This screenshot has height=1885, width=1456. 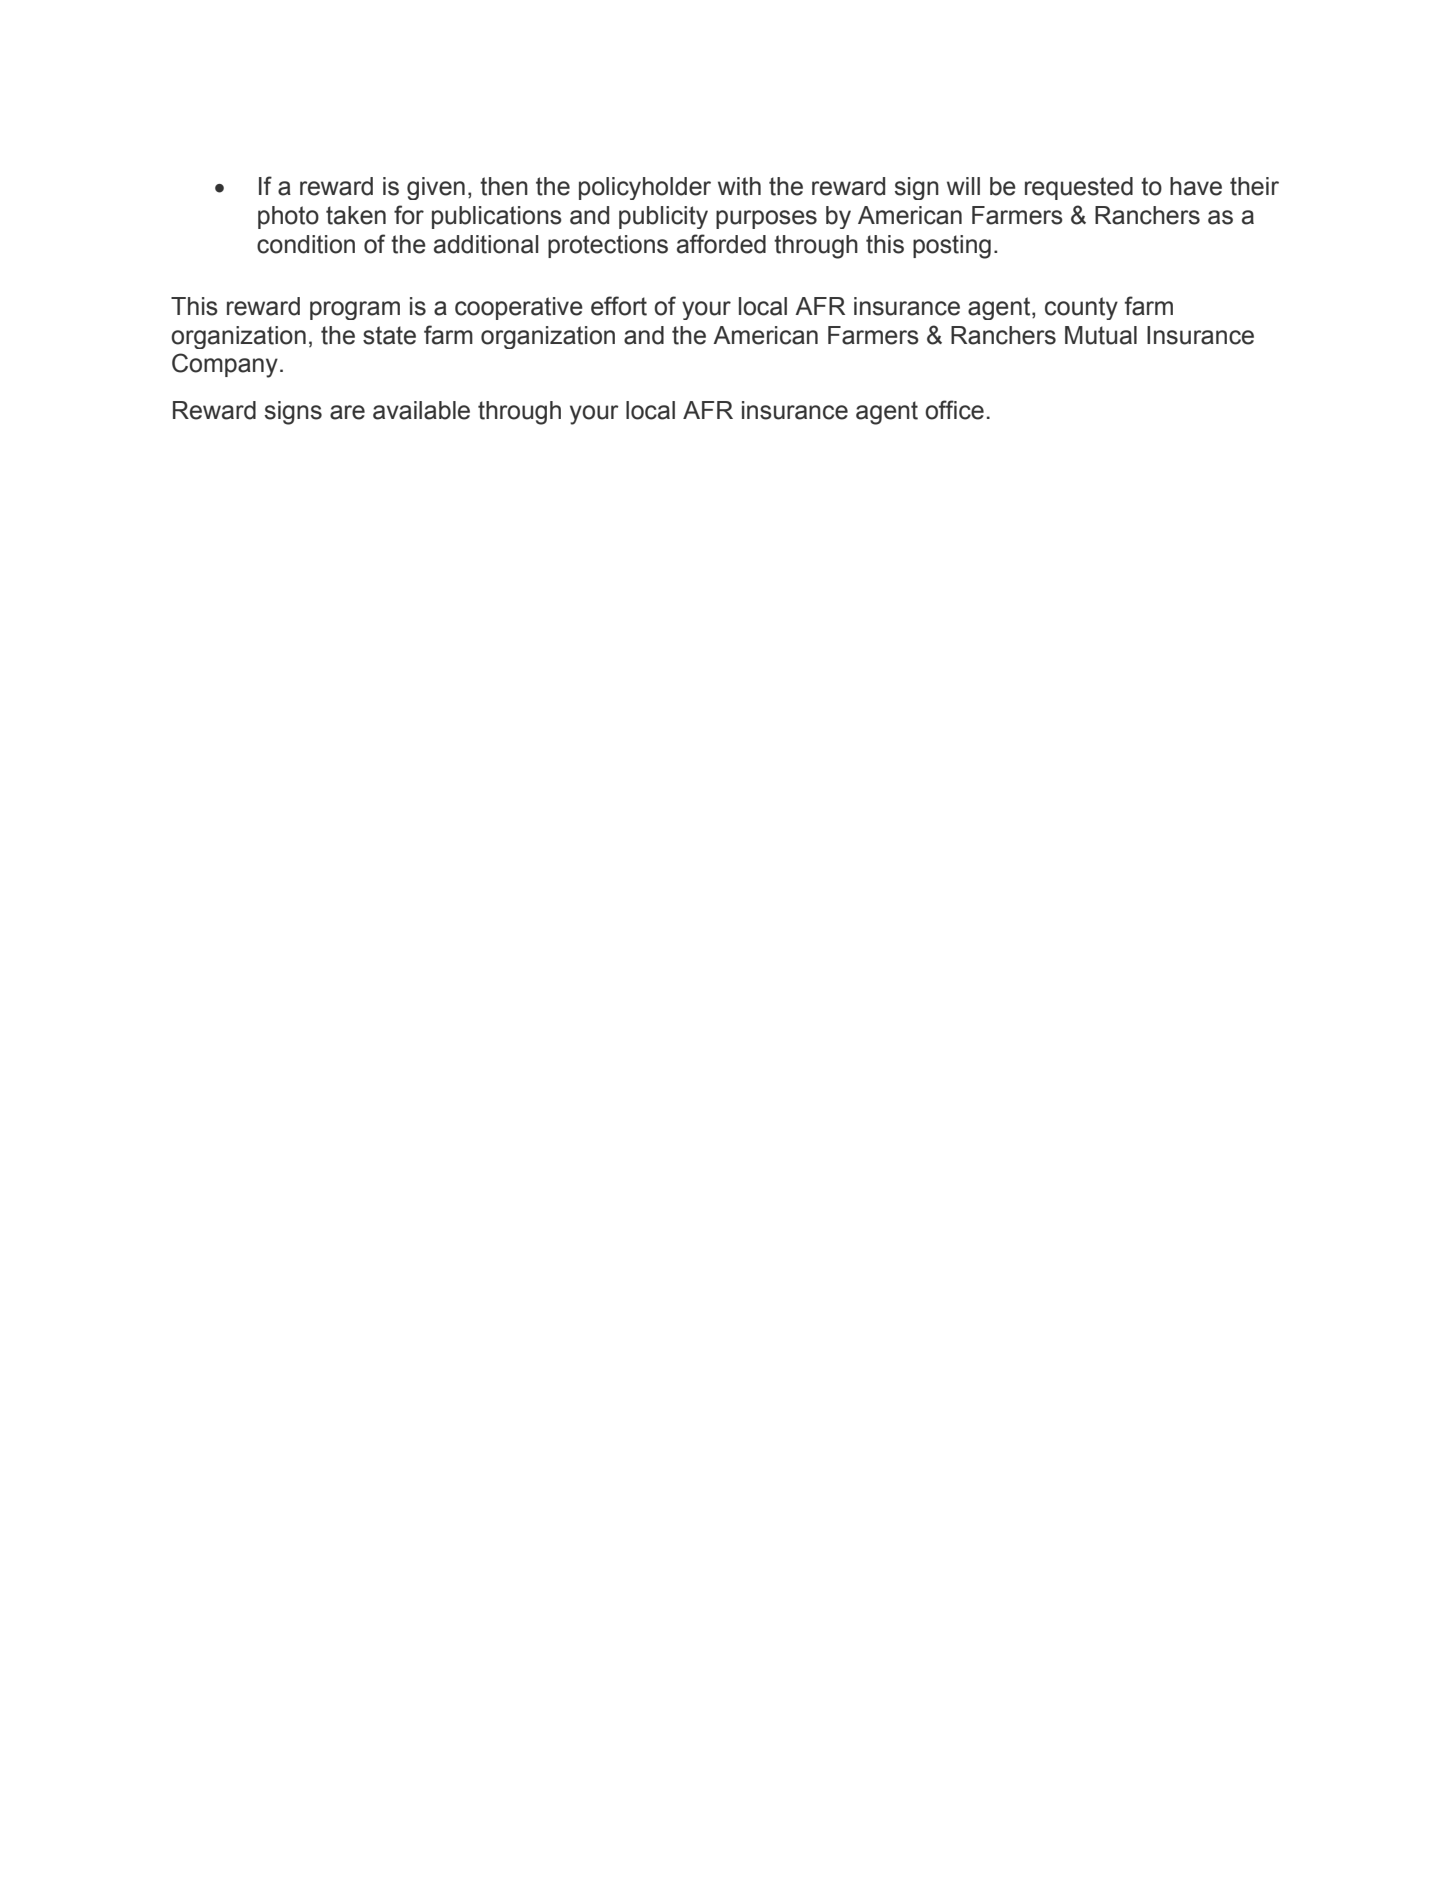 I want to click on requested, so click(x=1079, y=188).
